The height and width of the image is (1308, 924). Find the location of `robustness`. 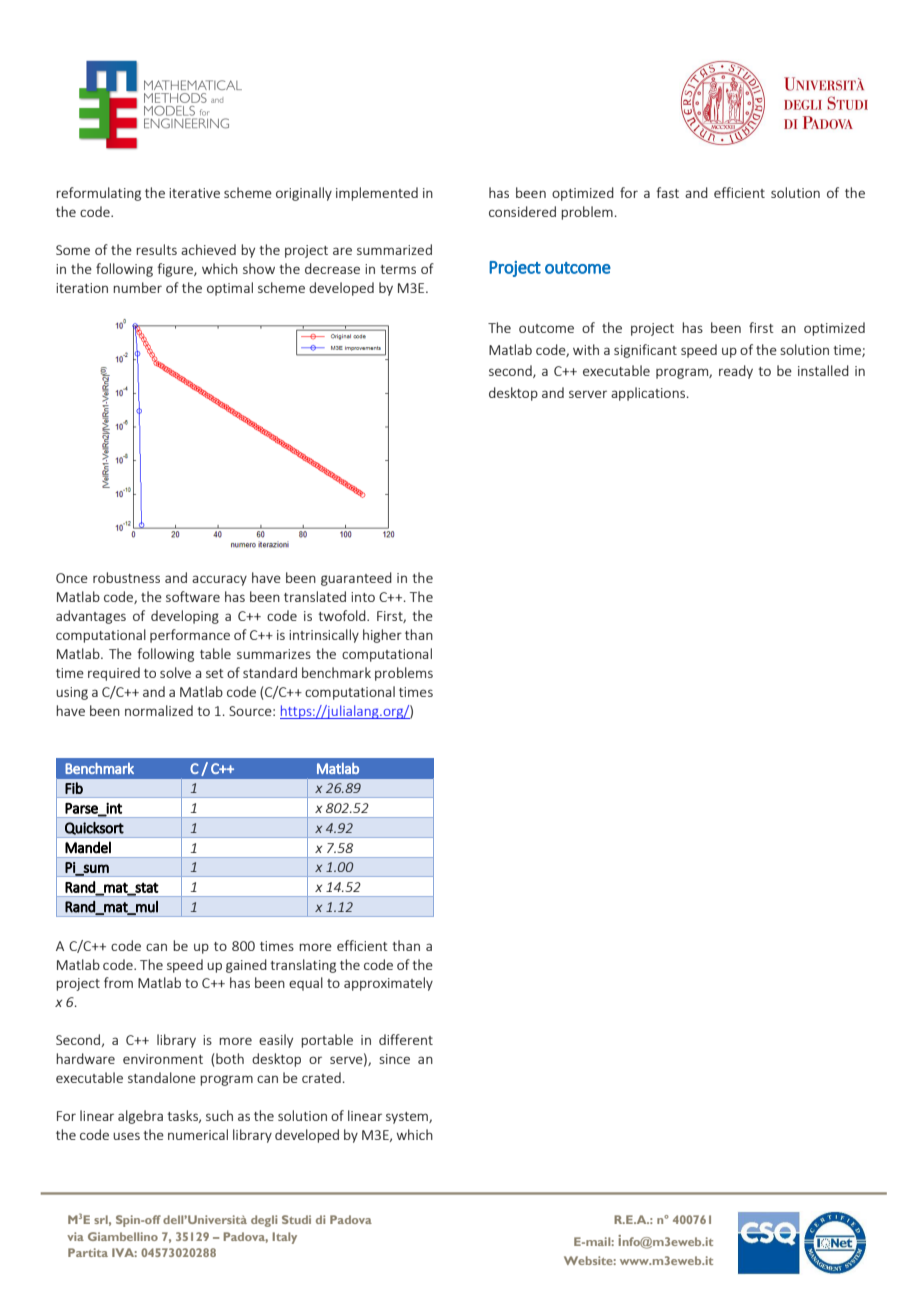

robustness is located at coordinates (126, 577).
